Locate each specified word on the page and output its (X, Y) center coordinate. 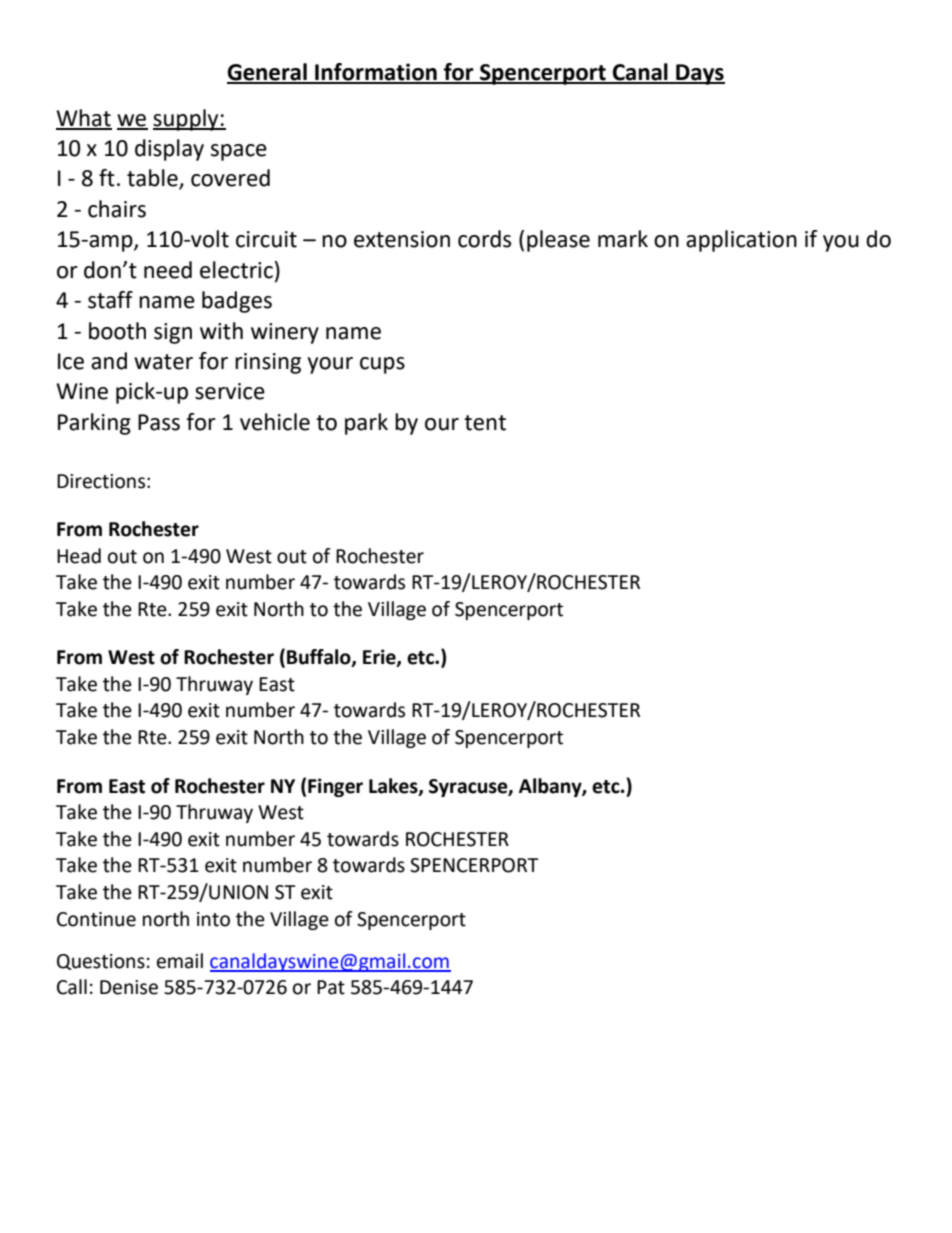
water (163, 362)
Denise (129, 987)
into (213, 919)
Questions (101, 962)
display (169, 150)
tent (485, 423)
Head (79, 556)
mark (623, 239)
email (180, 961)
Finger (335, 787)
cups (382, 365)
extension (402, 239)
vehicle (275, 422)
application (741, 241)
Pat (331, 987)
